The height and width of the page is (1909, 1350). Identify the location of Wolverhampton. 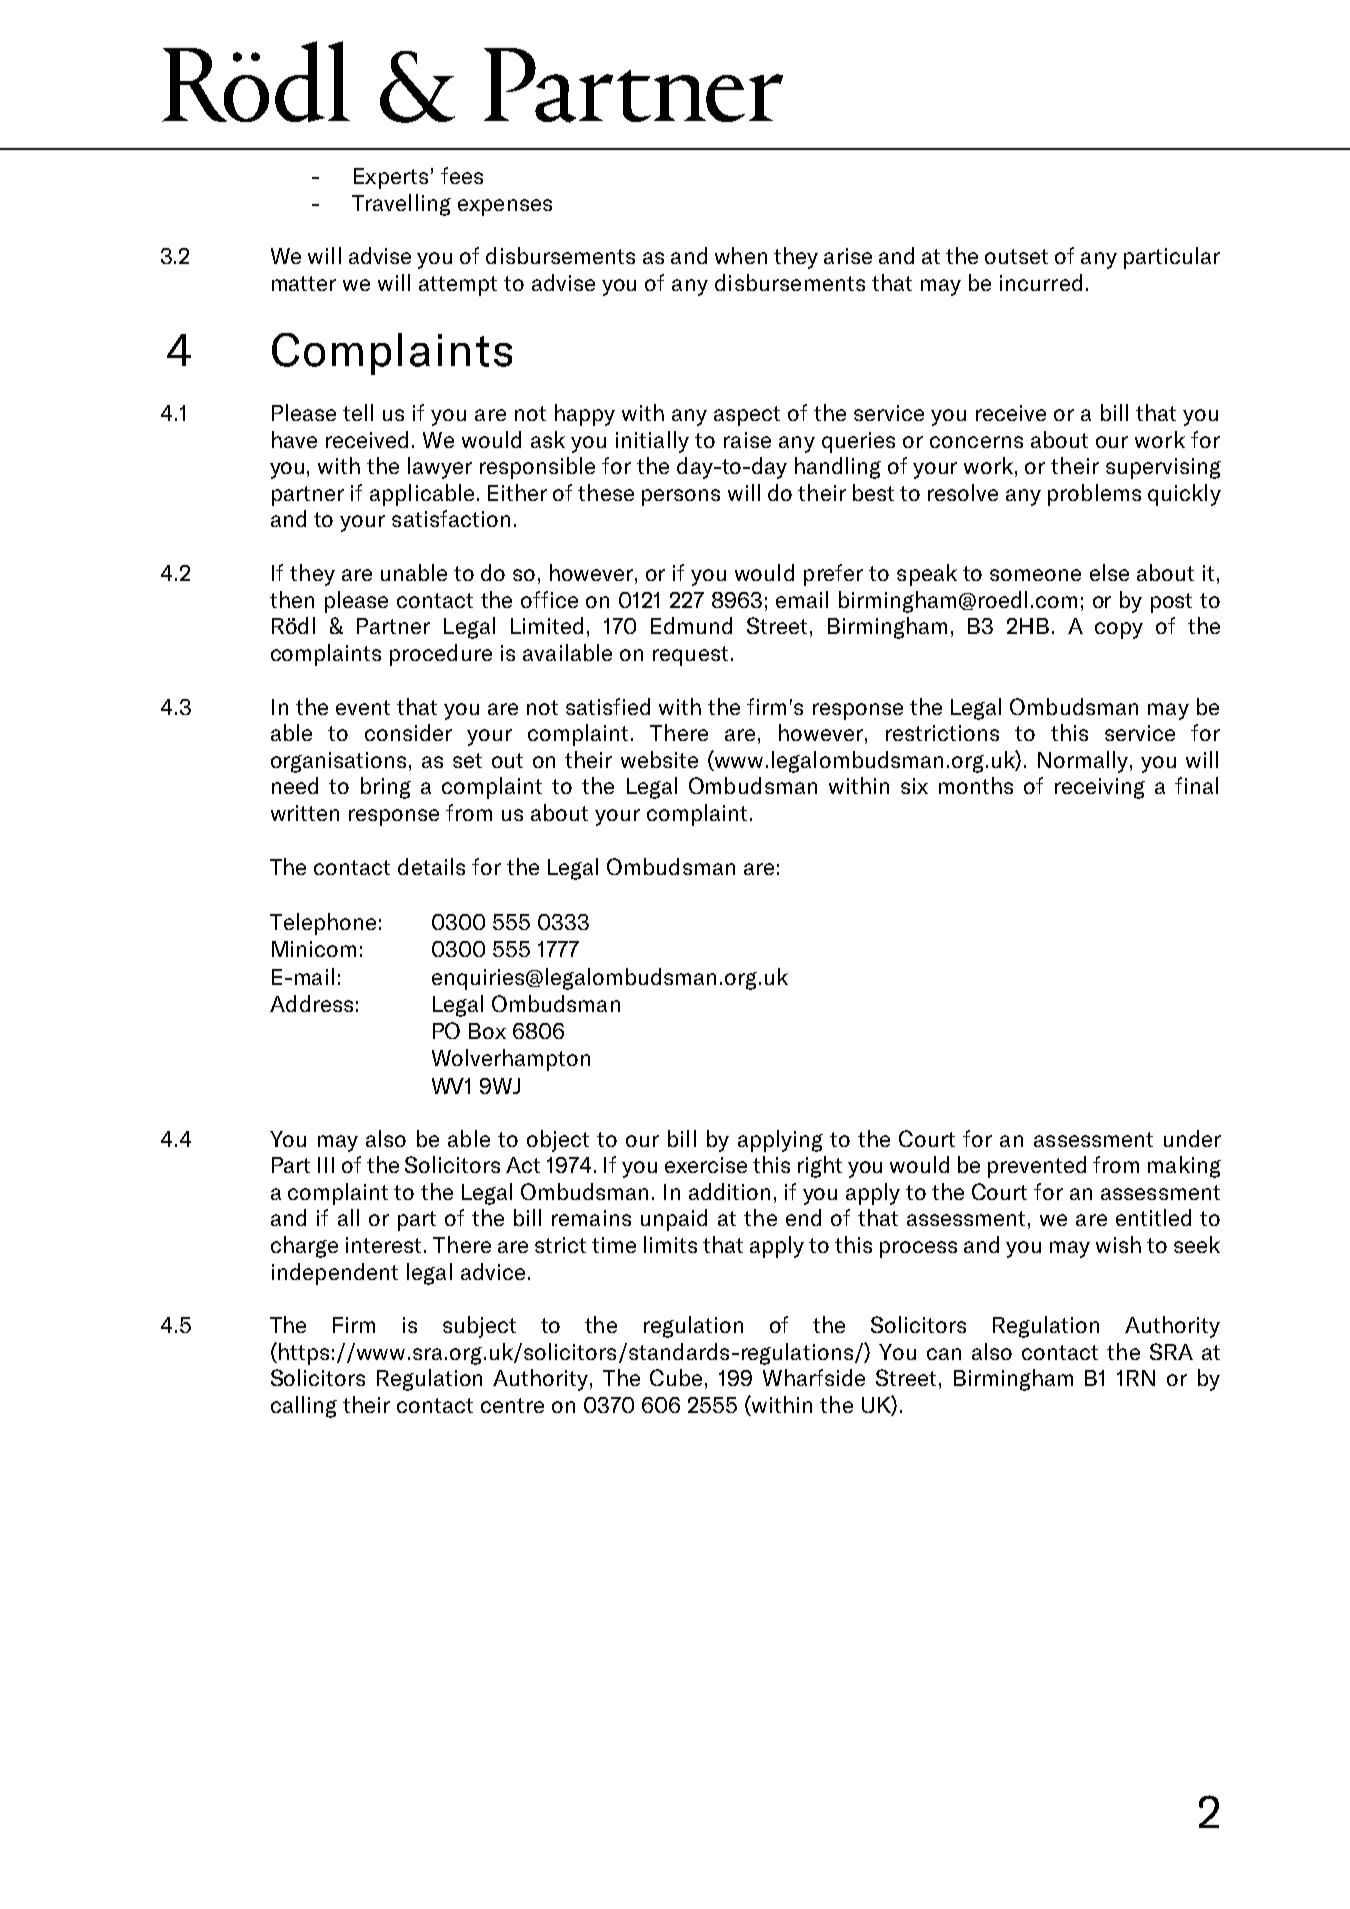
(511, 1060).
